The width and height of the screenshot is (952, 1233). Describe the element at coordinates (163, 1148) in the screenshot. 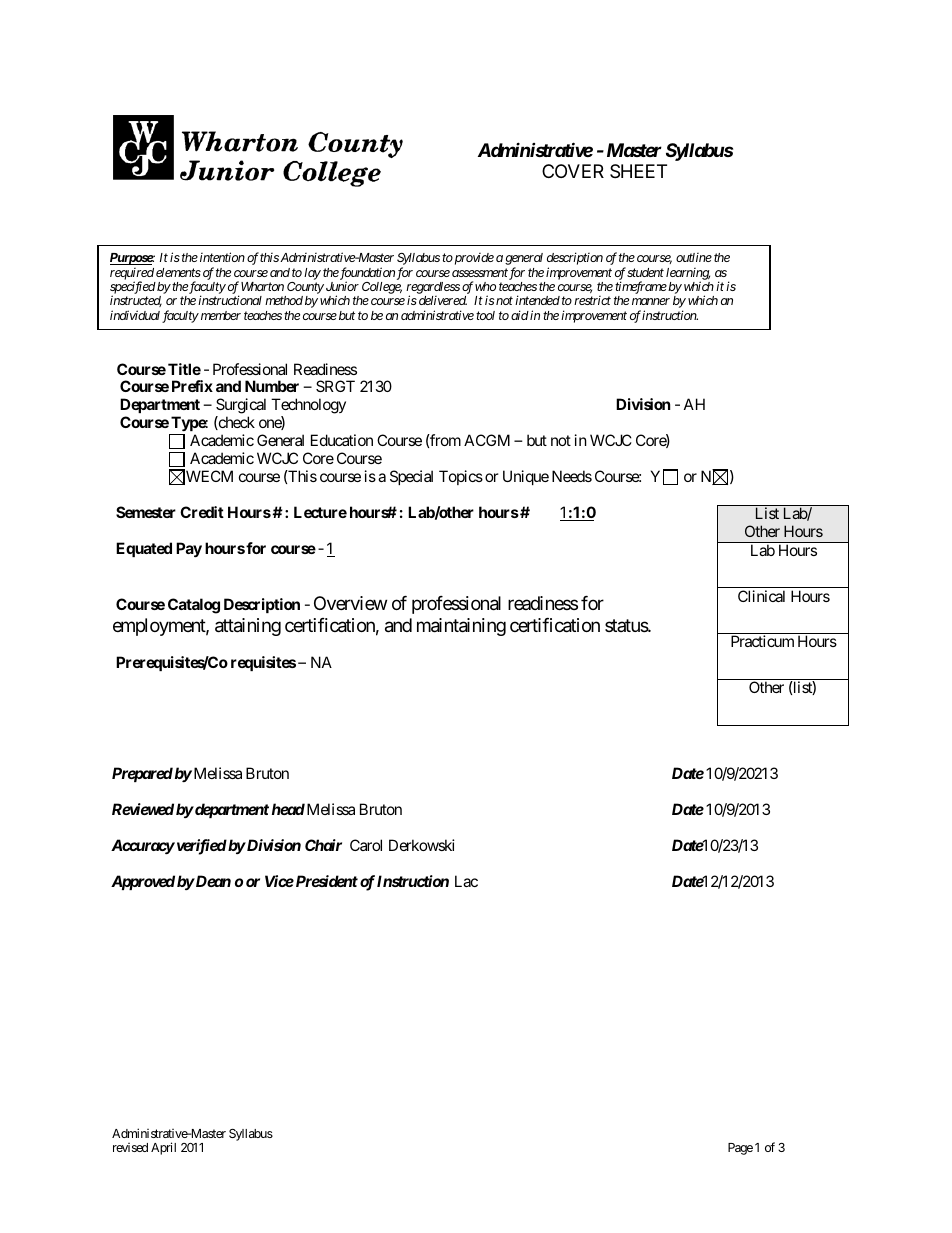

I see `April` at that location.
